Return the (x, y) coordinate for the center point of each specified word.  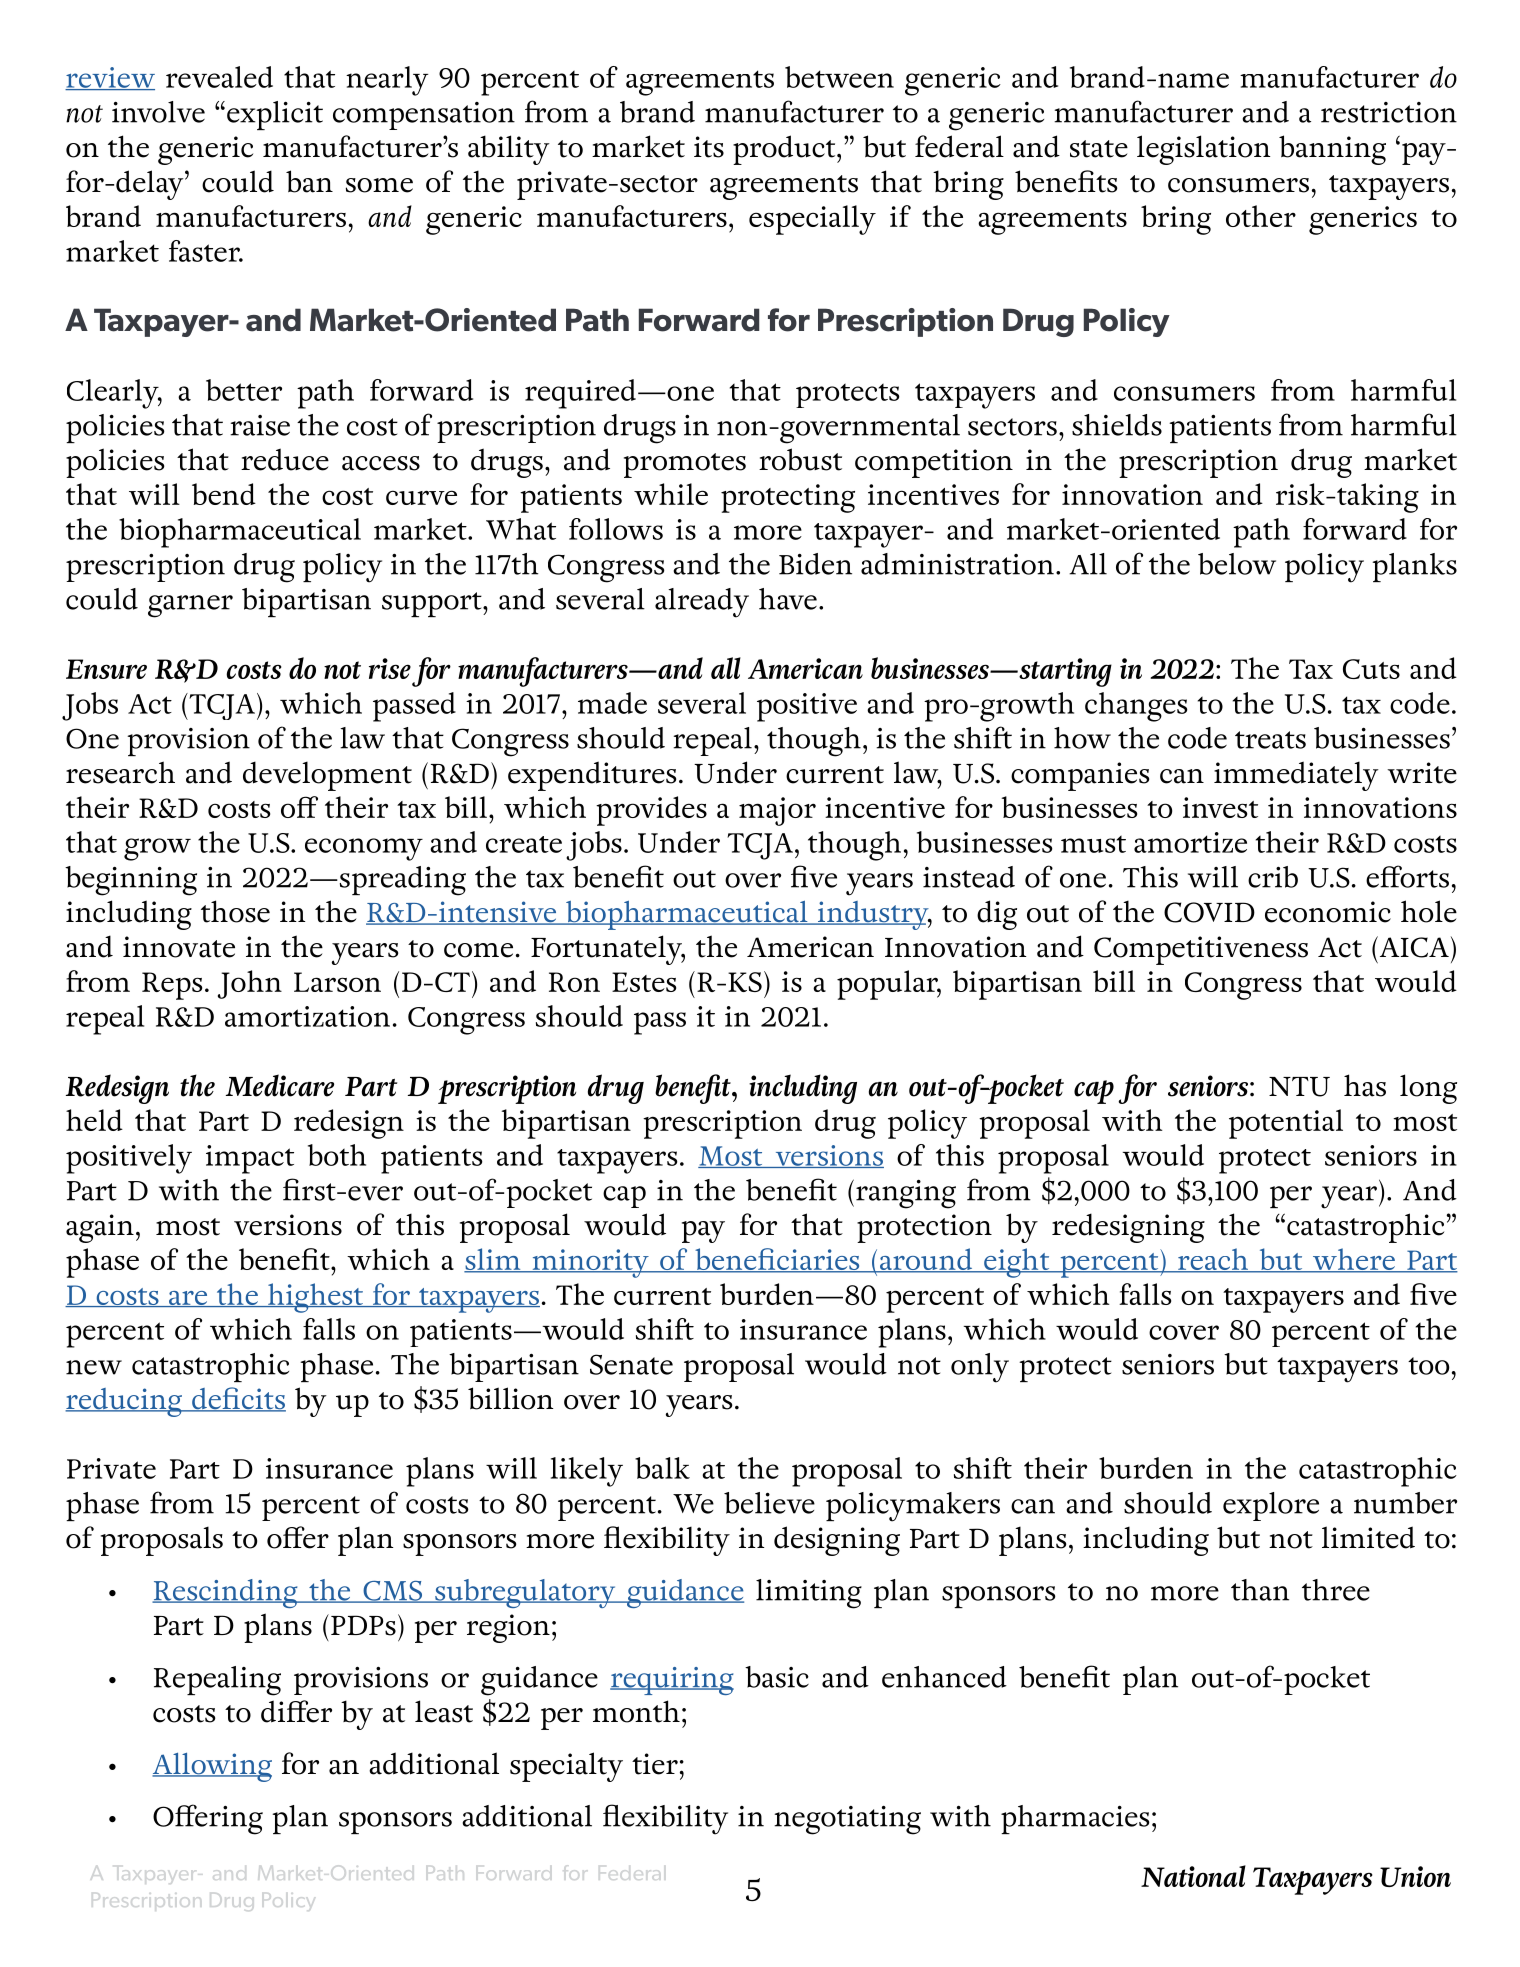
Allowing (212, 1767)
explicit (275, 115)
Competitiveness (1201, 950)
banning (1332, 150)
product (785, 150)
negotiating (847, 1820)
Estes (644, 982)
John (250, 984)
